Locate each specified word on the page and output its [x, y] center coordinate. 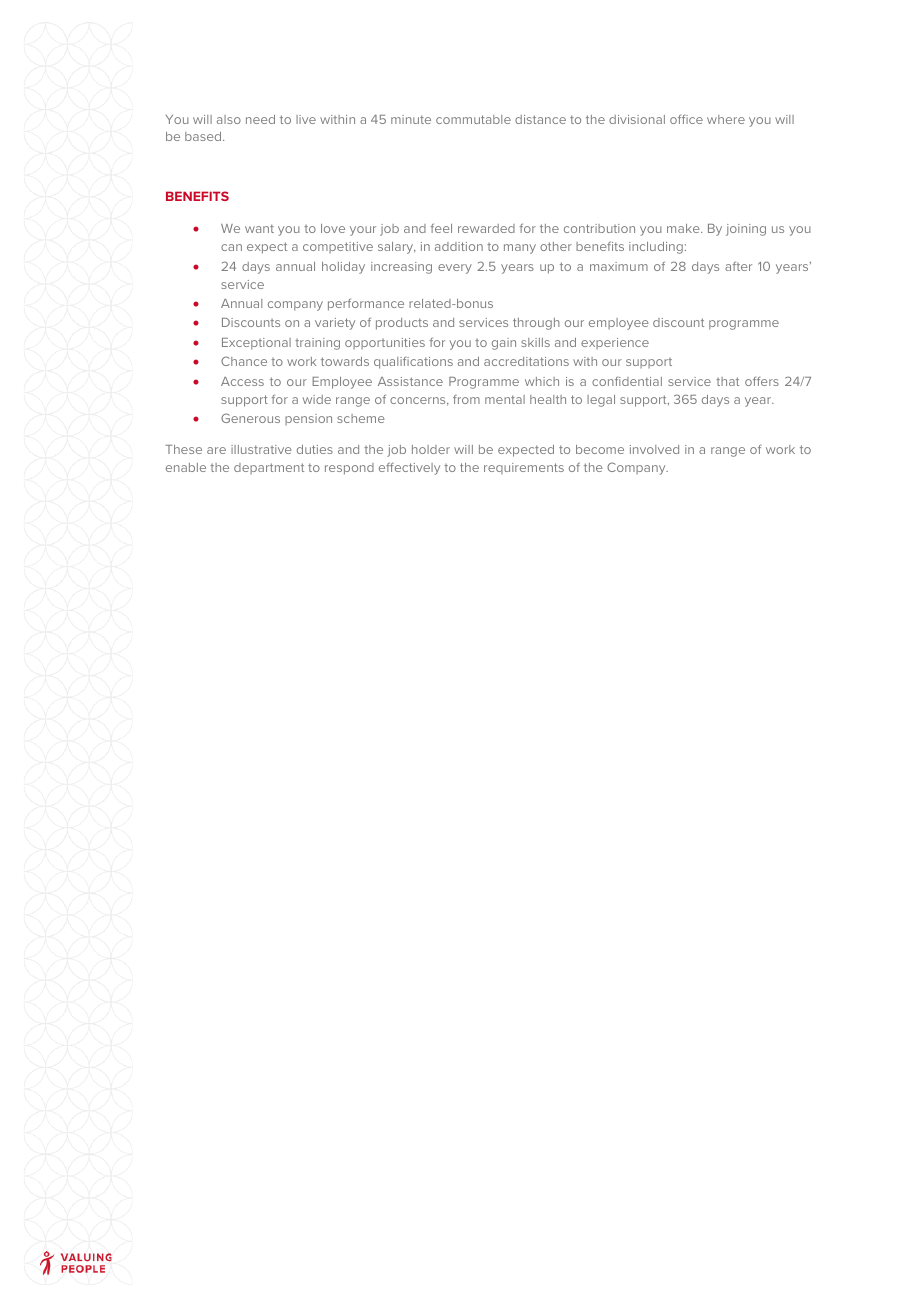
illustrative [261, 449]
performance [366, 304]
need [260, 119]
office [686, 119]
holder [431, 449]
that [727, 381]
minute [411, 119]
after [738, 266]
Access [242, 381]
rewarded [486, 228]
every [455, 269]
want [259, 228]
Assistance [410, 381]
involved [654, 449]
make [684, 228]
